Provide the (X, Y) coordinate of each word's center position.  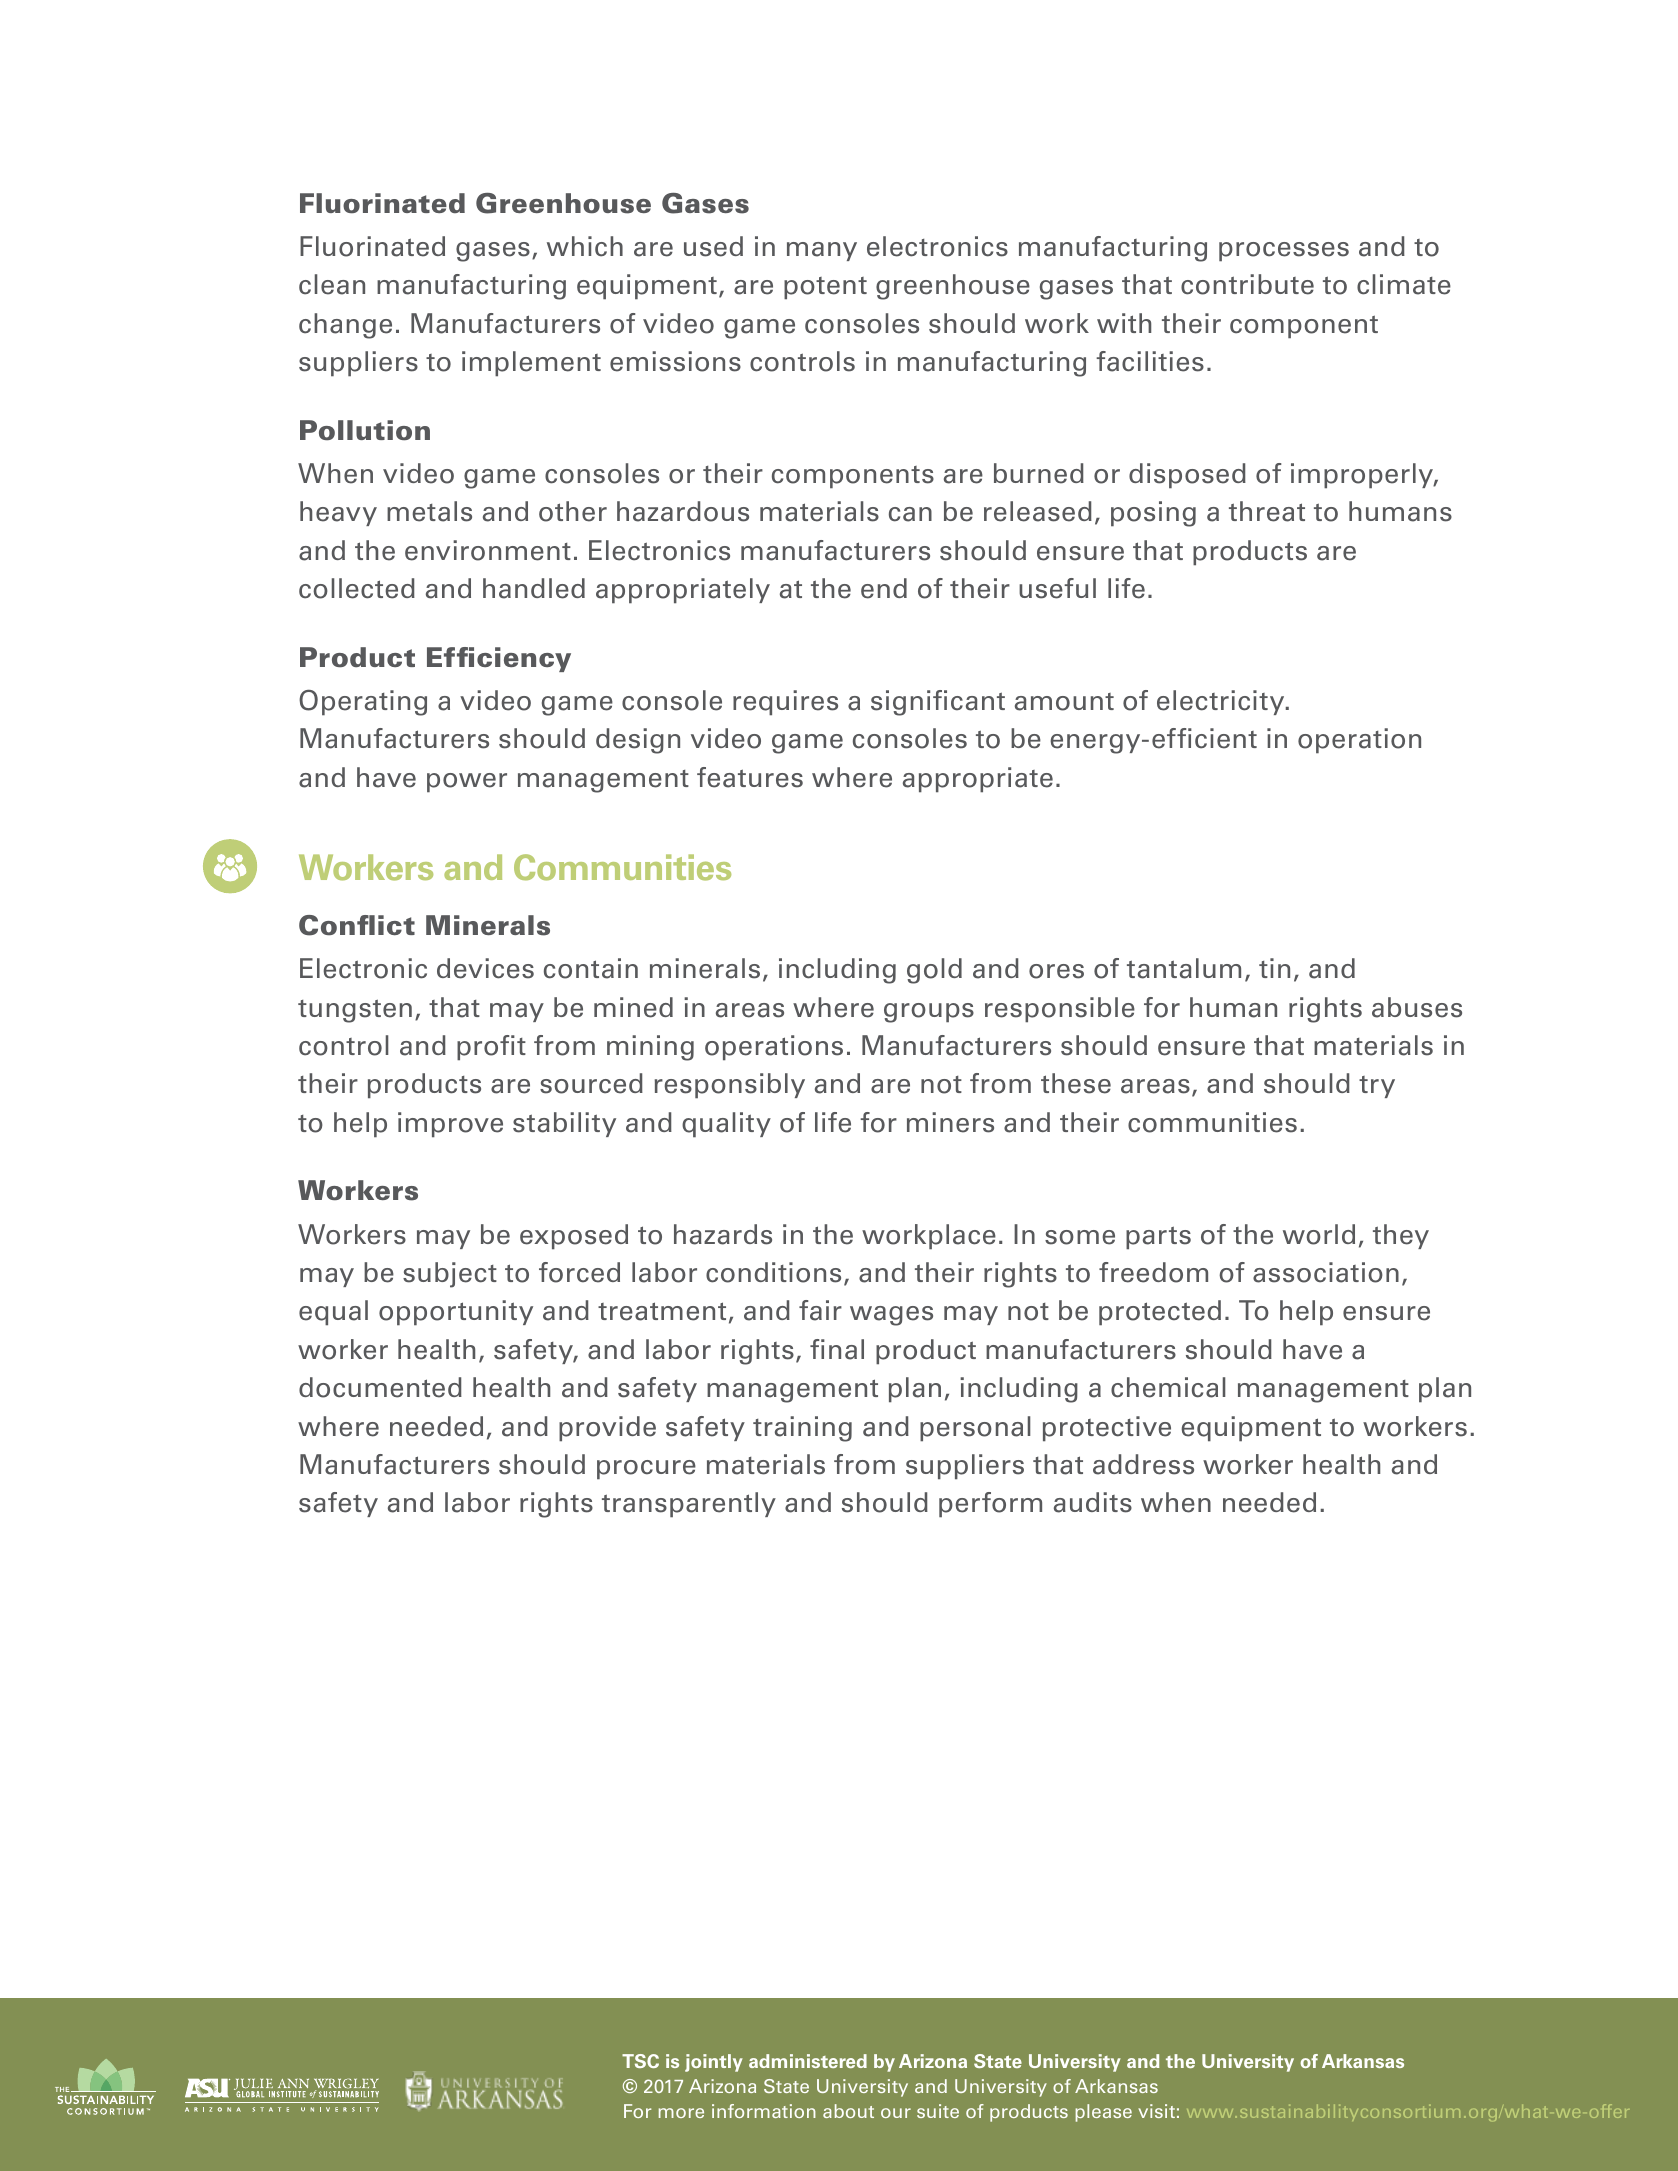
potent (825, 288)
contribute (1247, 284)
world (1319, 1234)
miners (950, 1122)
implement (531, 364)
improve (450, 1125)
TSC (640, 2061)
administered (808, 2061)
